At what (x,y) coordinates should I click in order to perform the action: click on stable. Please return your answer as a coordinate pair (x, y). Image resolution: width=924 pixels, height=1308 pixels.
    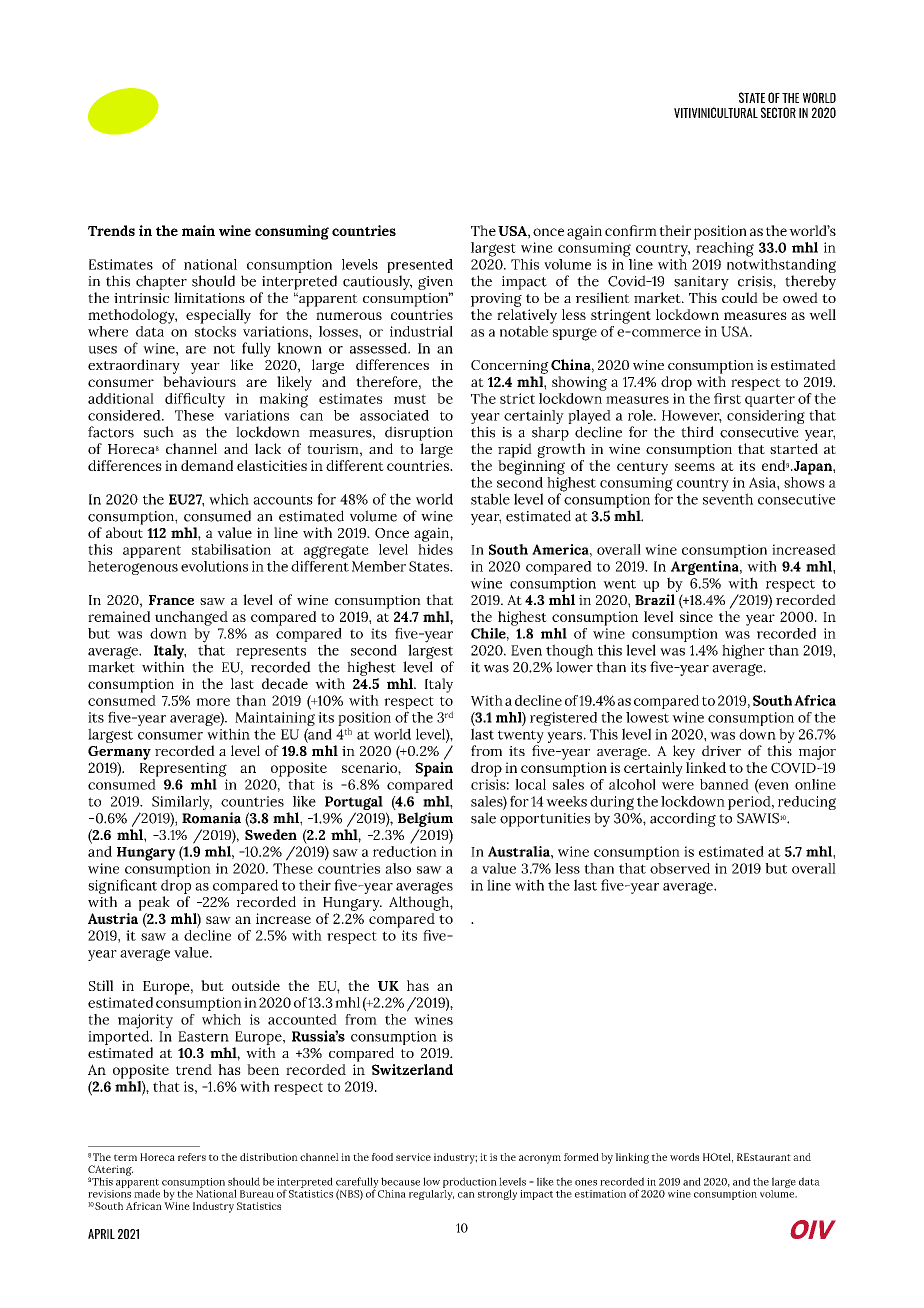
    Looking at the image, I should click on (490, 499).
